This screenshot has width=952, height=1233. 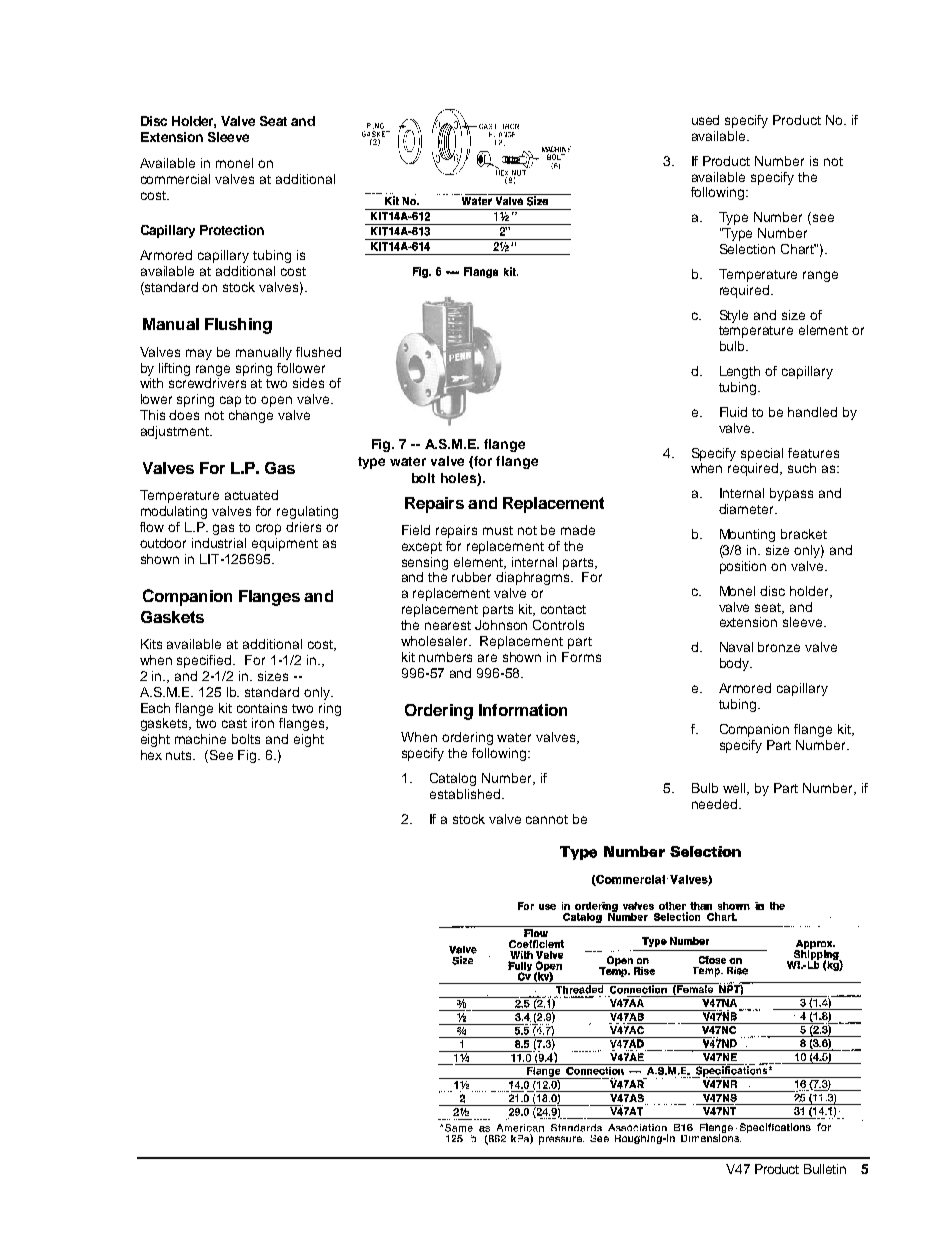 What do you see at coordinates (733, 412) in the screenshot?
I see `Fluid` at bounding box center [733, 412].
